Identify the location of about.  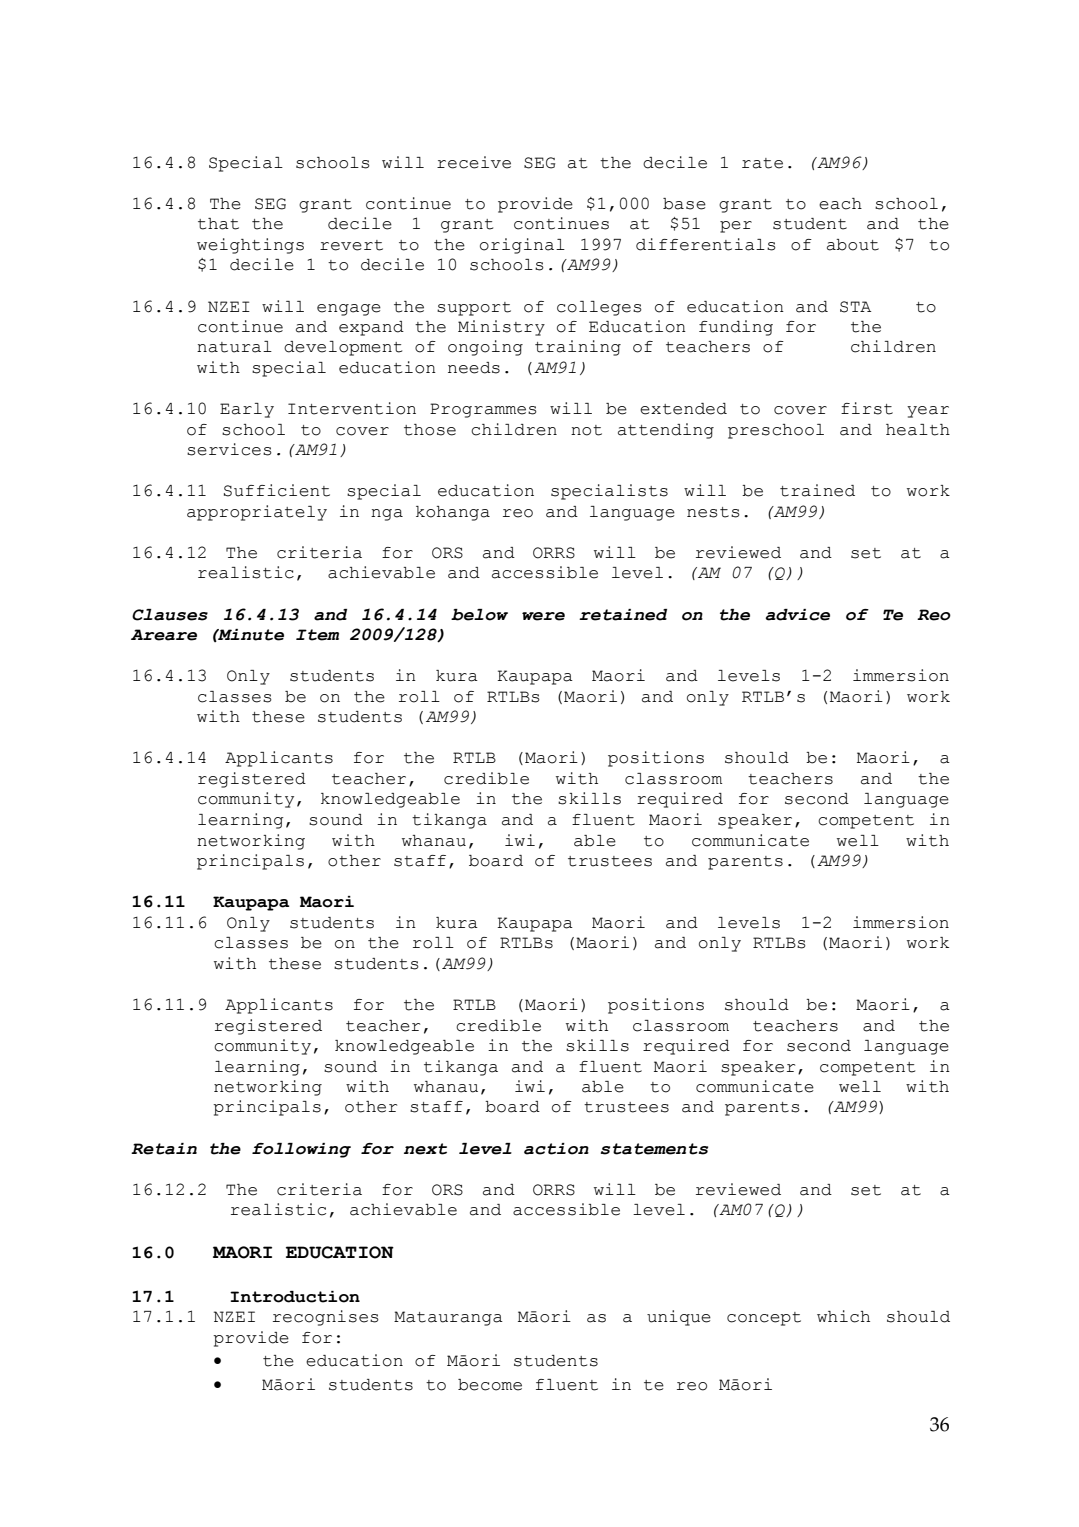
(853, 245).
